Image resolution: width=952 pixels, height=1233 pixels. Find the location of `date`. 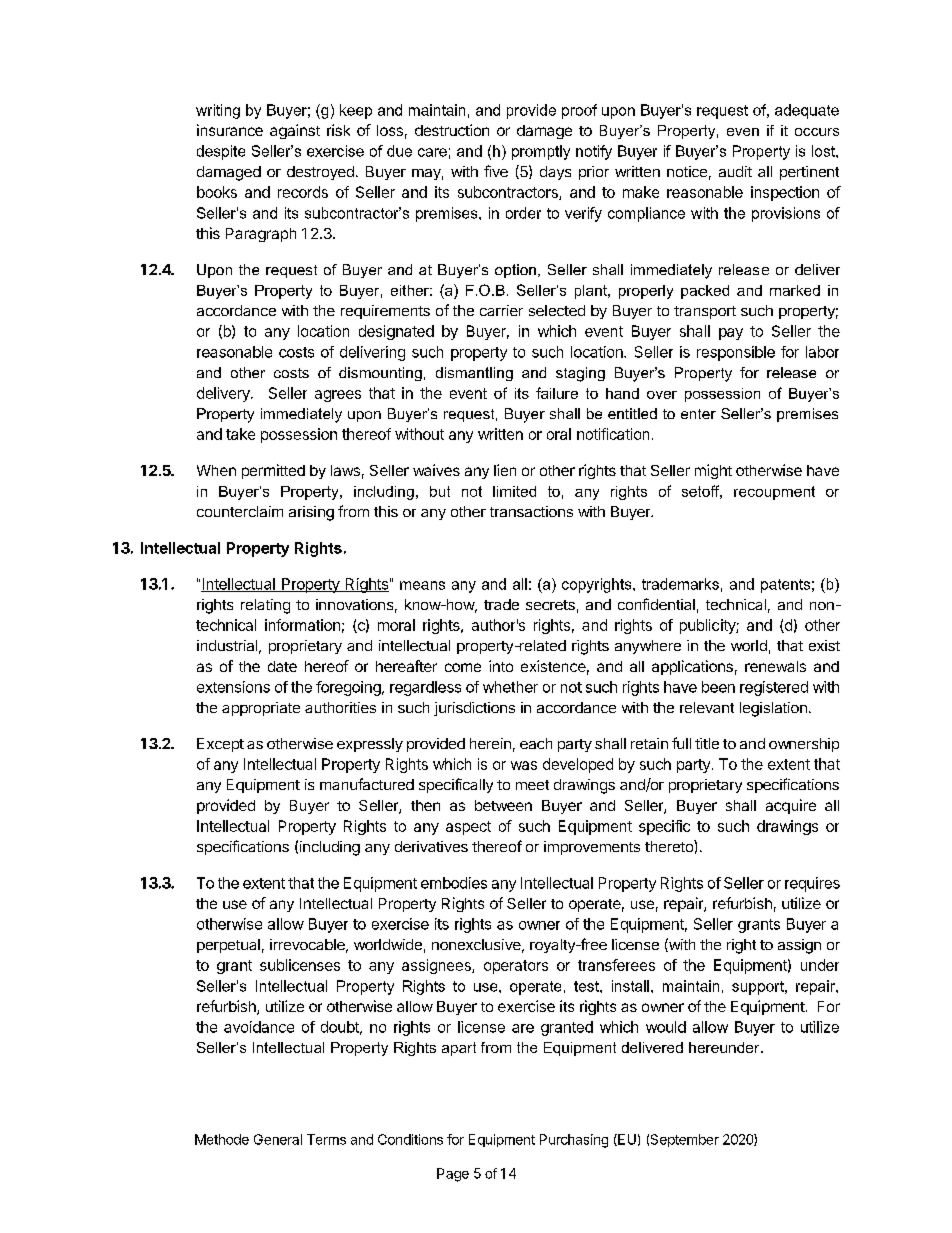

date is located at coordinates (282, 666).
